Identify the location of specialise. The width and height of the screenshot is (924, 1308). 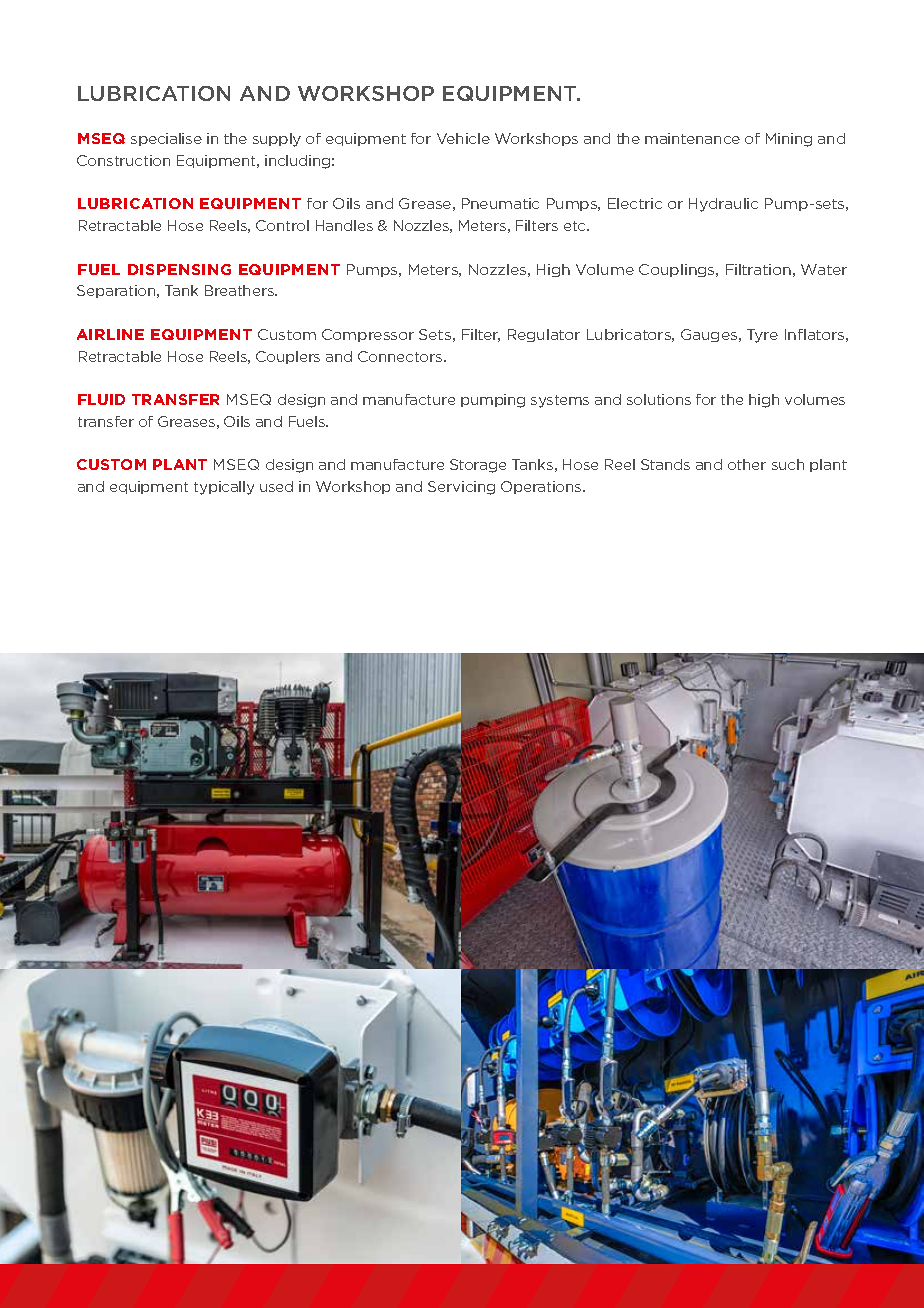
(166, 139).
